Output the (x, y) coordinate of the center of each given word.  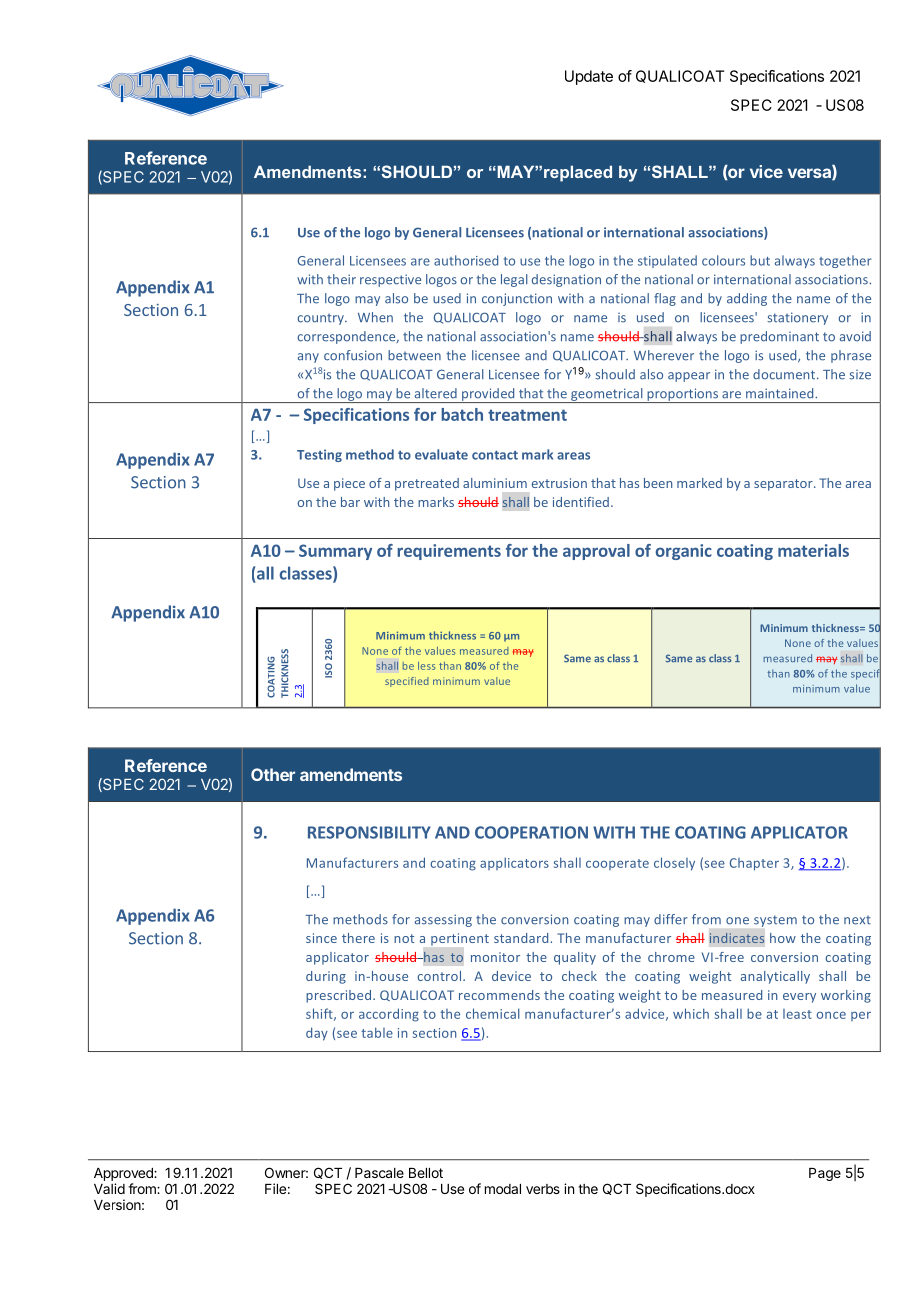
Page (825, 1174)
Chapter (754, 864)
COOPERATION (531, 832)
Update (589, 77)
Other (273, 774)
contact (495, 455)
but (760, 260)
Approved (124, 1174)
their (341, 279)
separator (784, 485)
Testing (319, 455)
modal (503, 1189)
